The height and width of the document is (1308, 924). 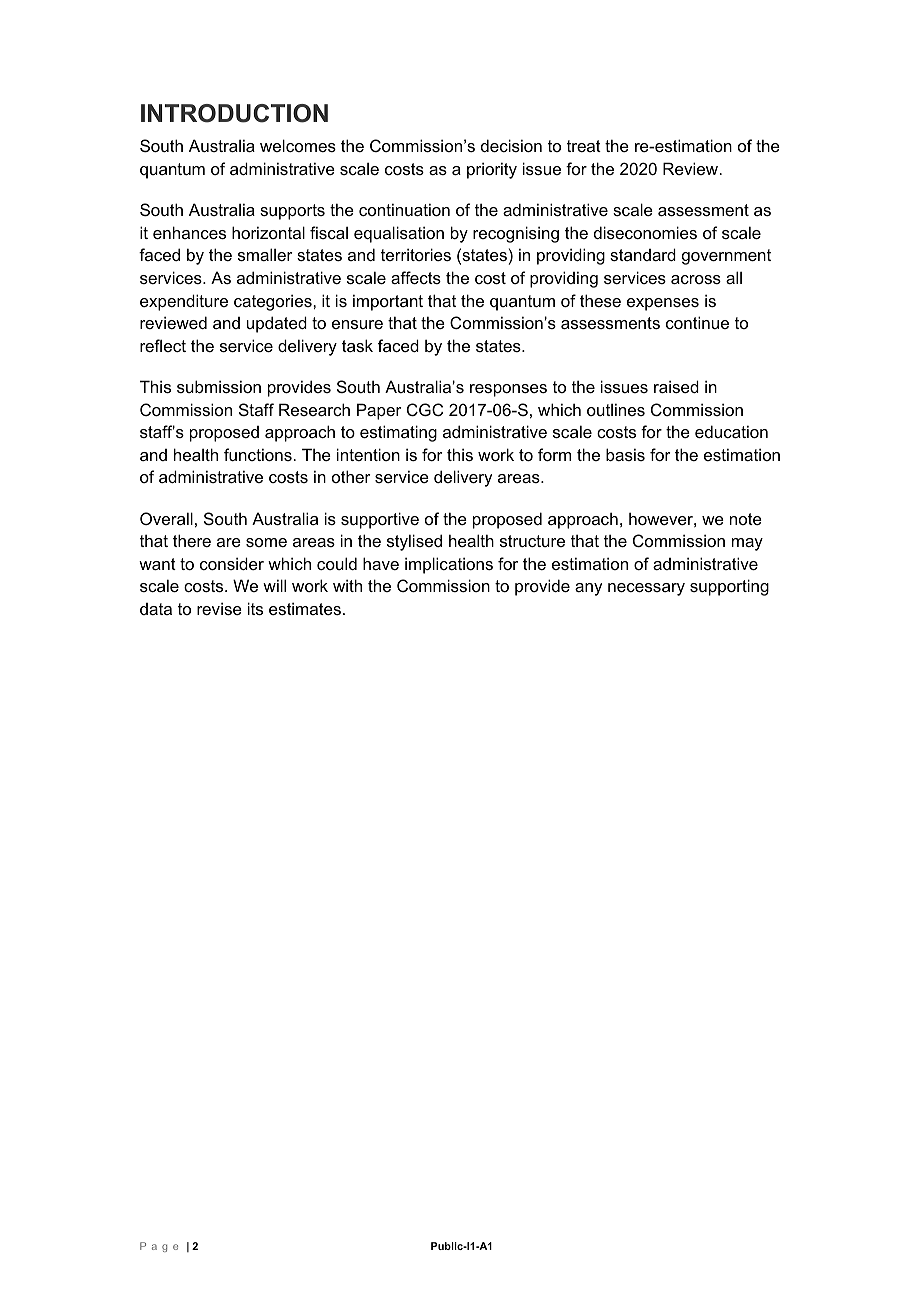 I want to click on treat, so click(x=584, y=146).
